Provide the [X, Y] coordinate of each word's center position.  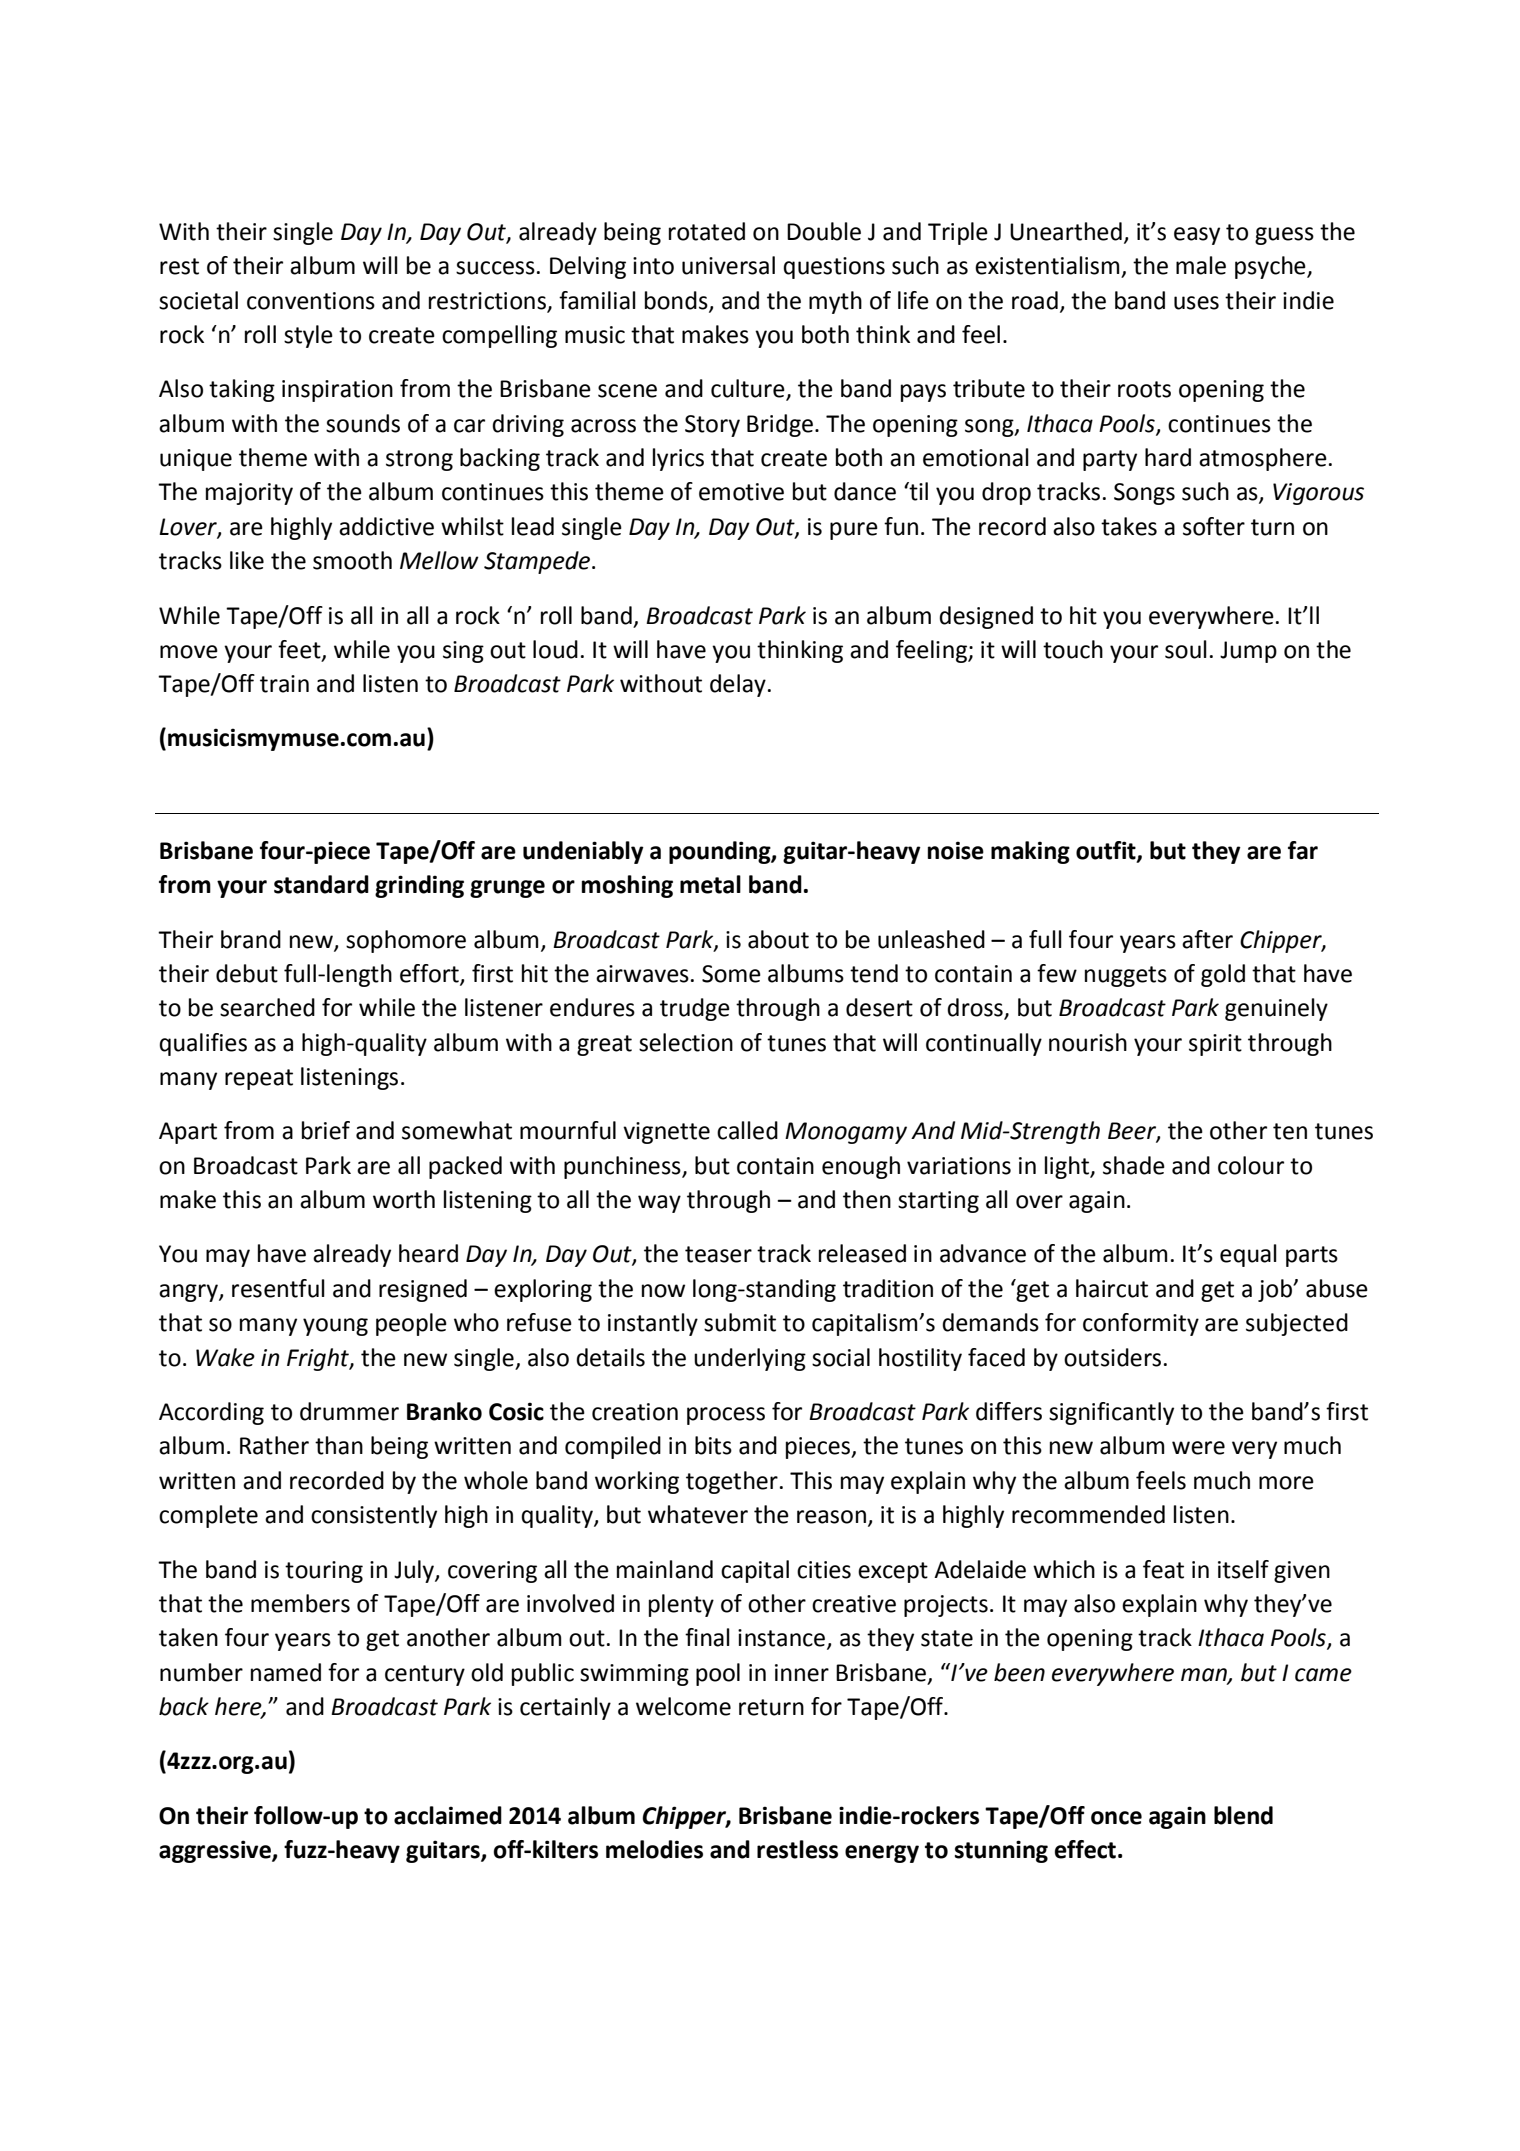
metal [710, 884]
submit [740, 1322]
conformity [1141, 1324]
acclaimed [448, 1815]
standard [321, 884]
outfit [1107, 851]
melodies [654, 1849]
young [335, 1327]
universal [728, 265]
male [1201, 265]
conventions [311, 301]
